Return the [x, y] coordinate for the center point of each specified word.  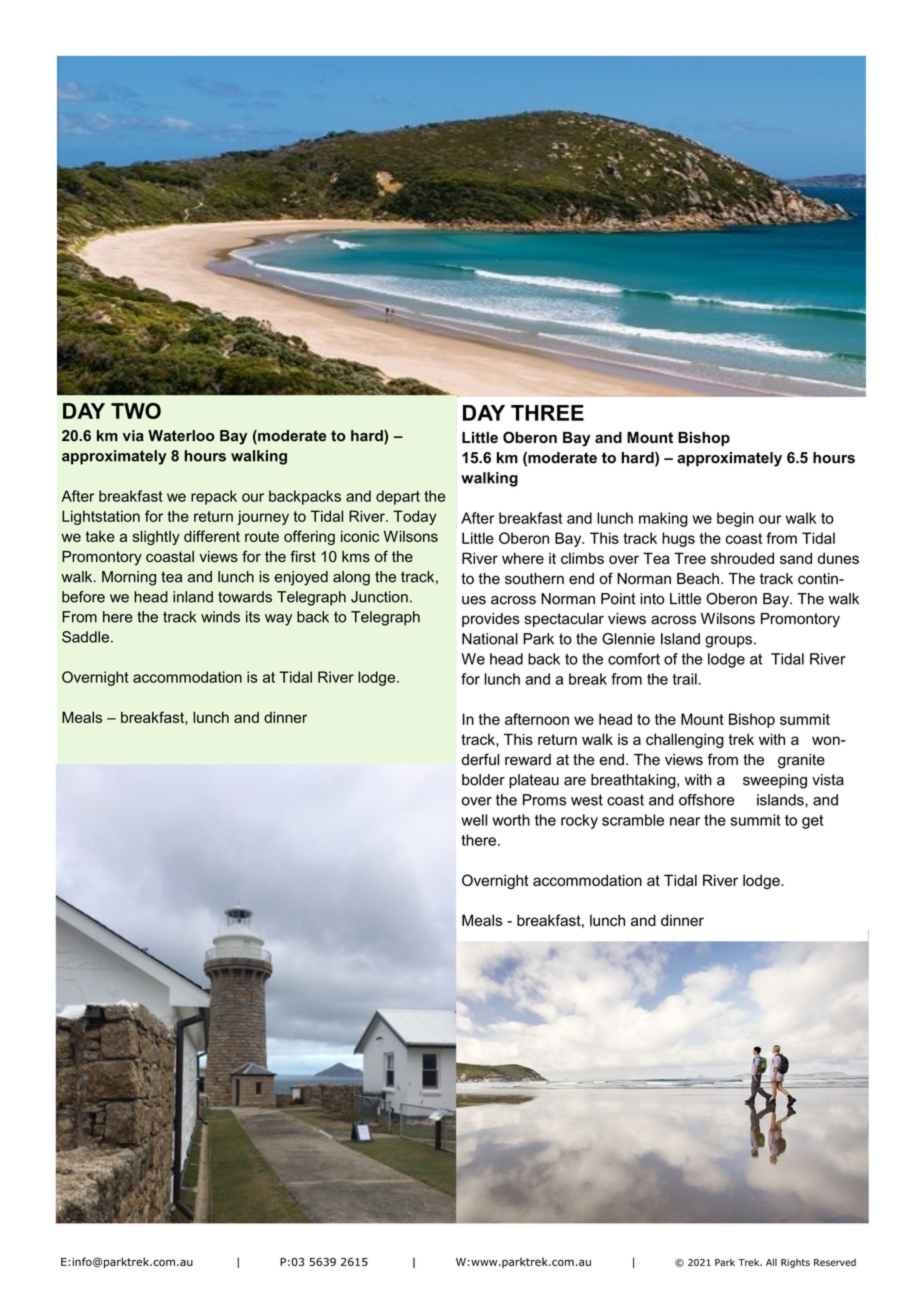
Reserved [835, 1262]
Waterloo [181, 436]
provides [491, 620]
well [474, 820]
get [812, 822]
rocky [579, 821]
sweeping [775, 781]
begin [735, 519]
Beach [698, 579]
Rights [795, 1263]
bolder [483, 780]
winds [220, 617]
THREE [547, 413]
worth [511, 820]
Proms [544, 800]
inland [193, 597]
